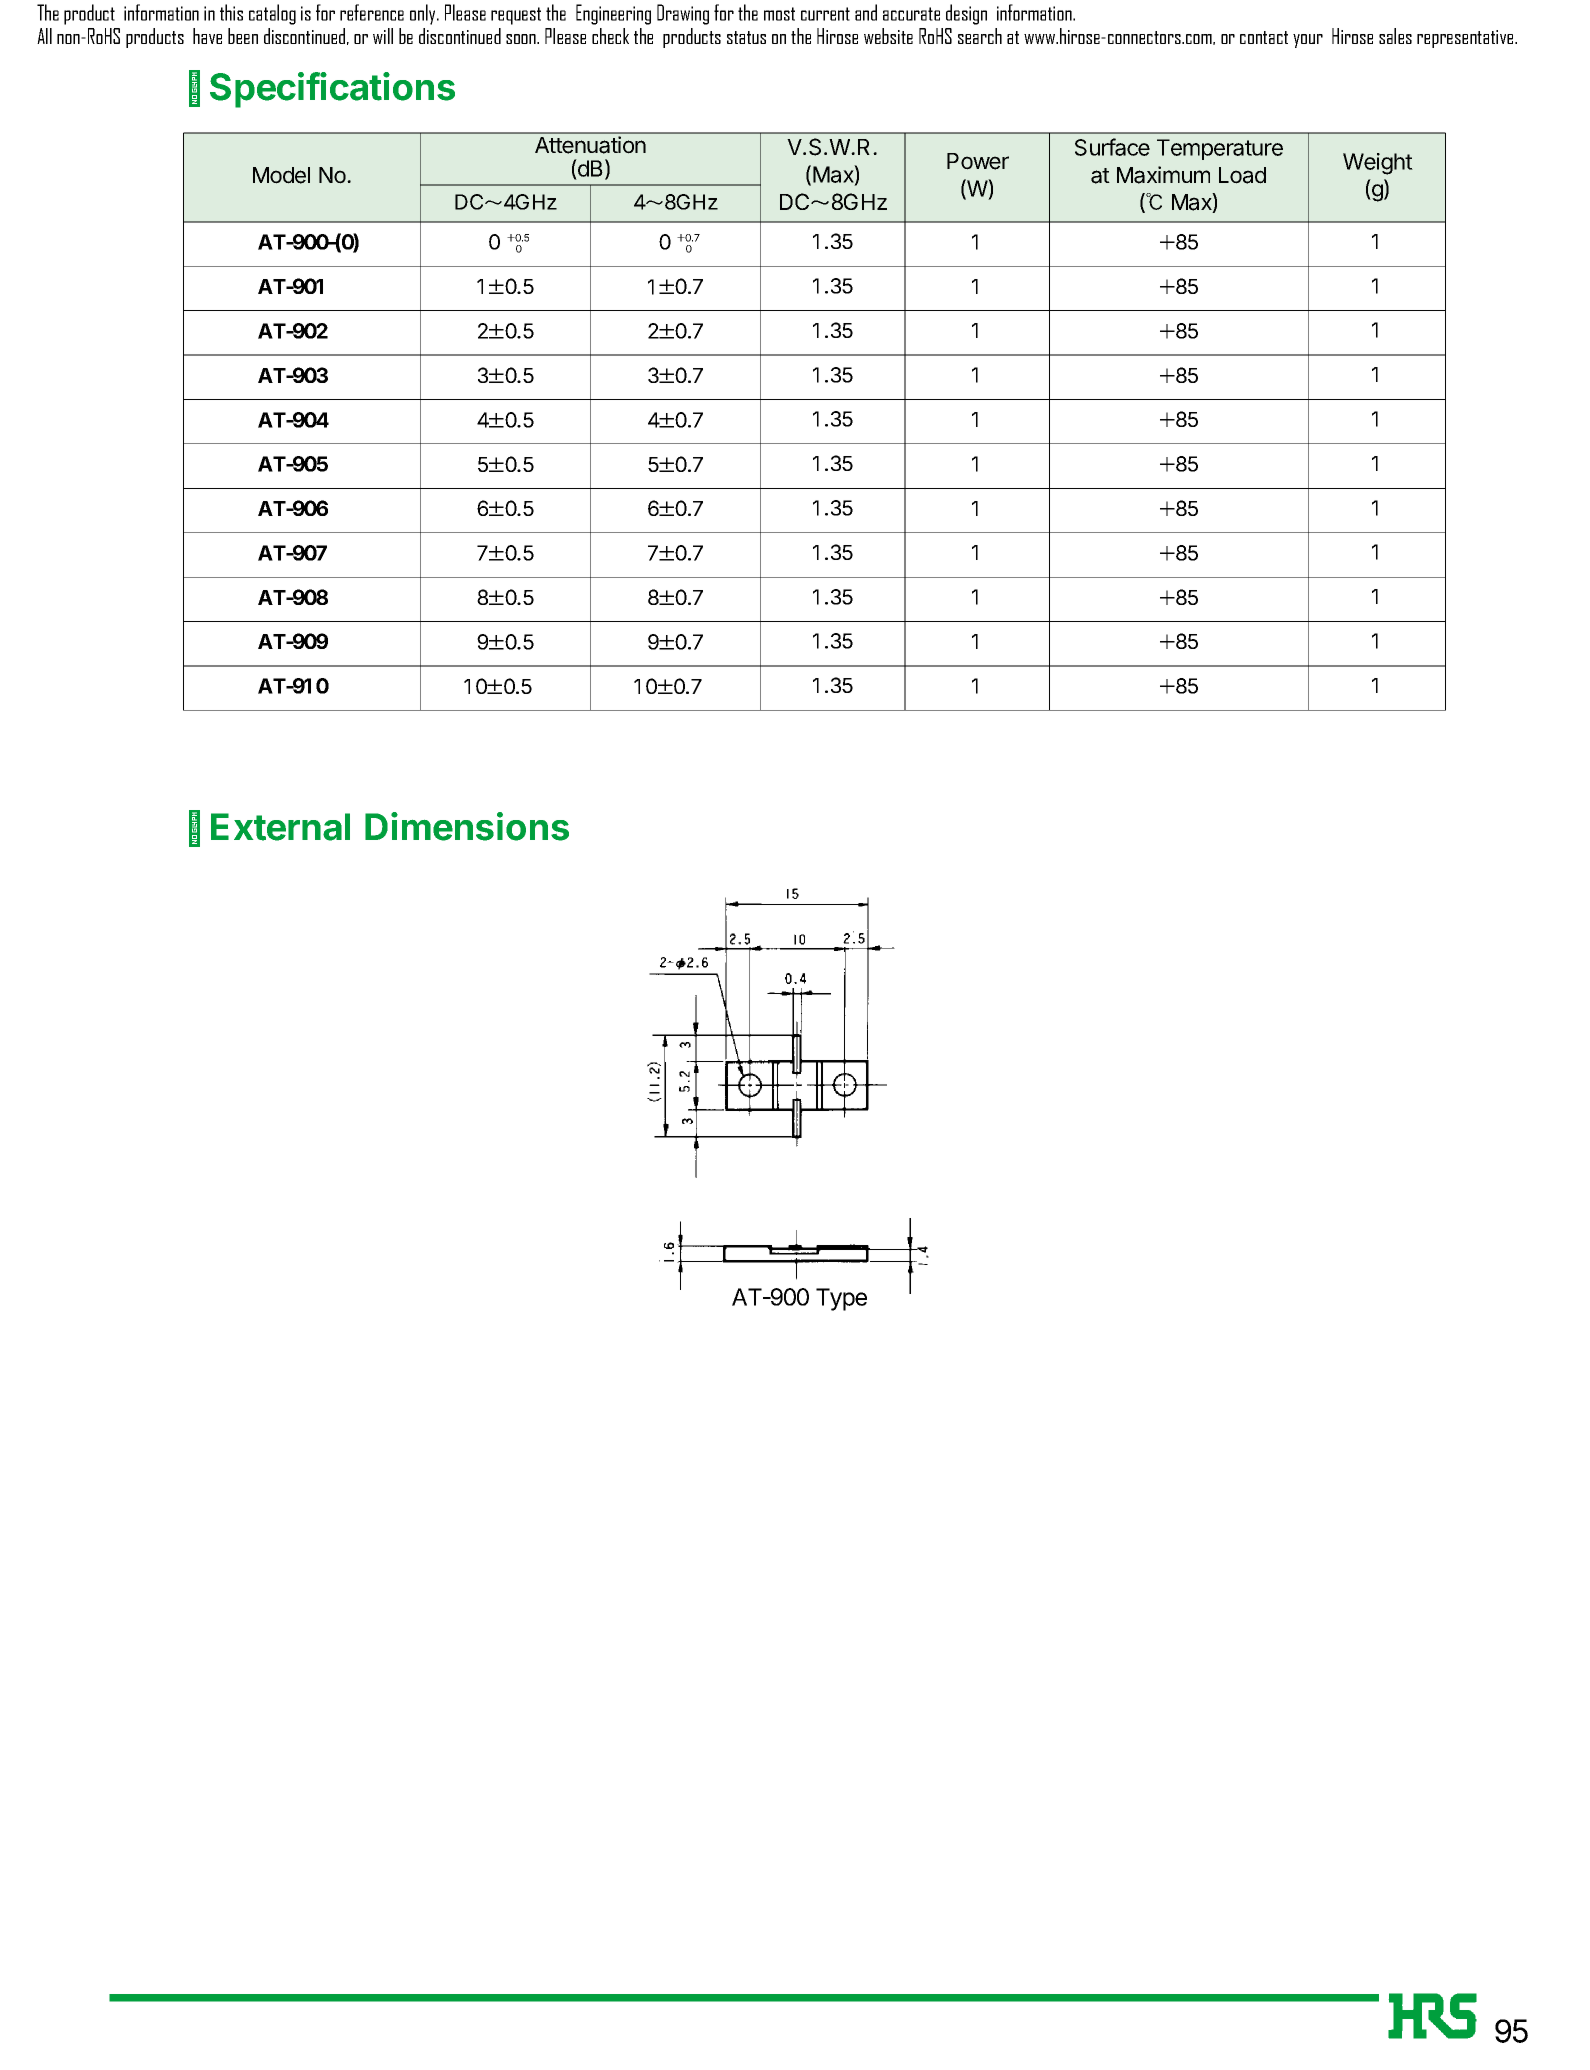 Image resolution: width=1590 pixels, height=2070 pixels. Describe the element at coordinates (207, 36) in the screenshot. I see `have` at that location.
